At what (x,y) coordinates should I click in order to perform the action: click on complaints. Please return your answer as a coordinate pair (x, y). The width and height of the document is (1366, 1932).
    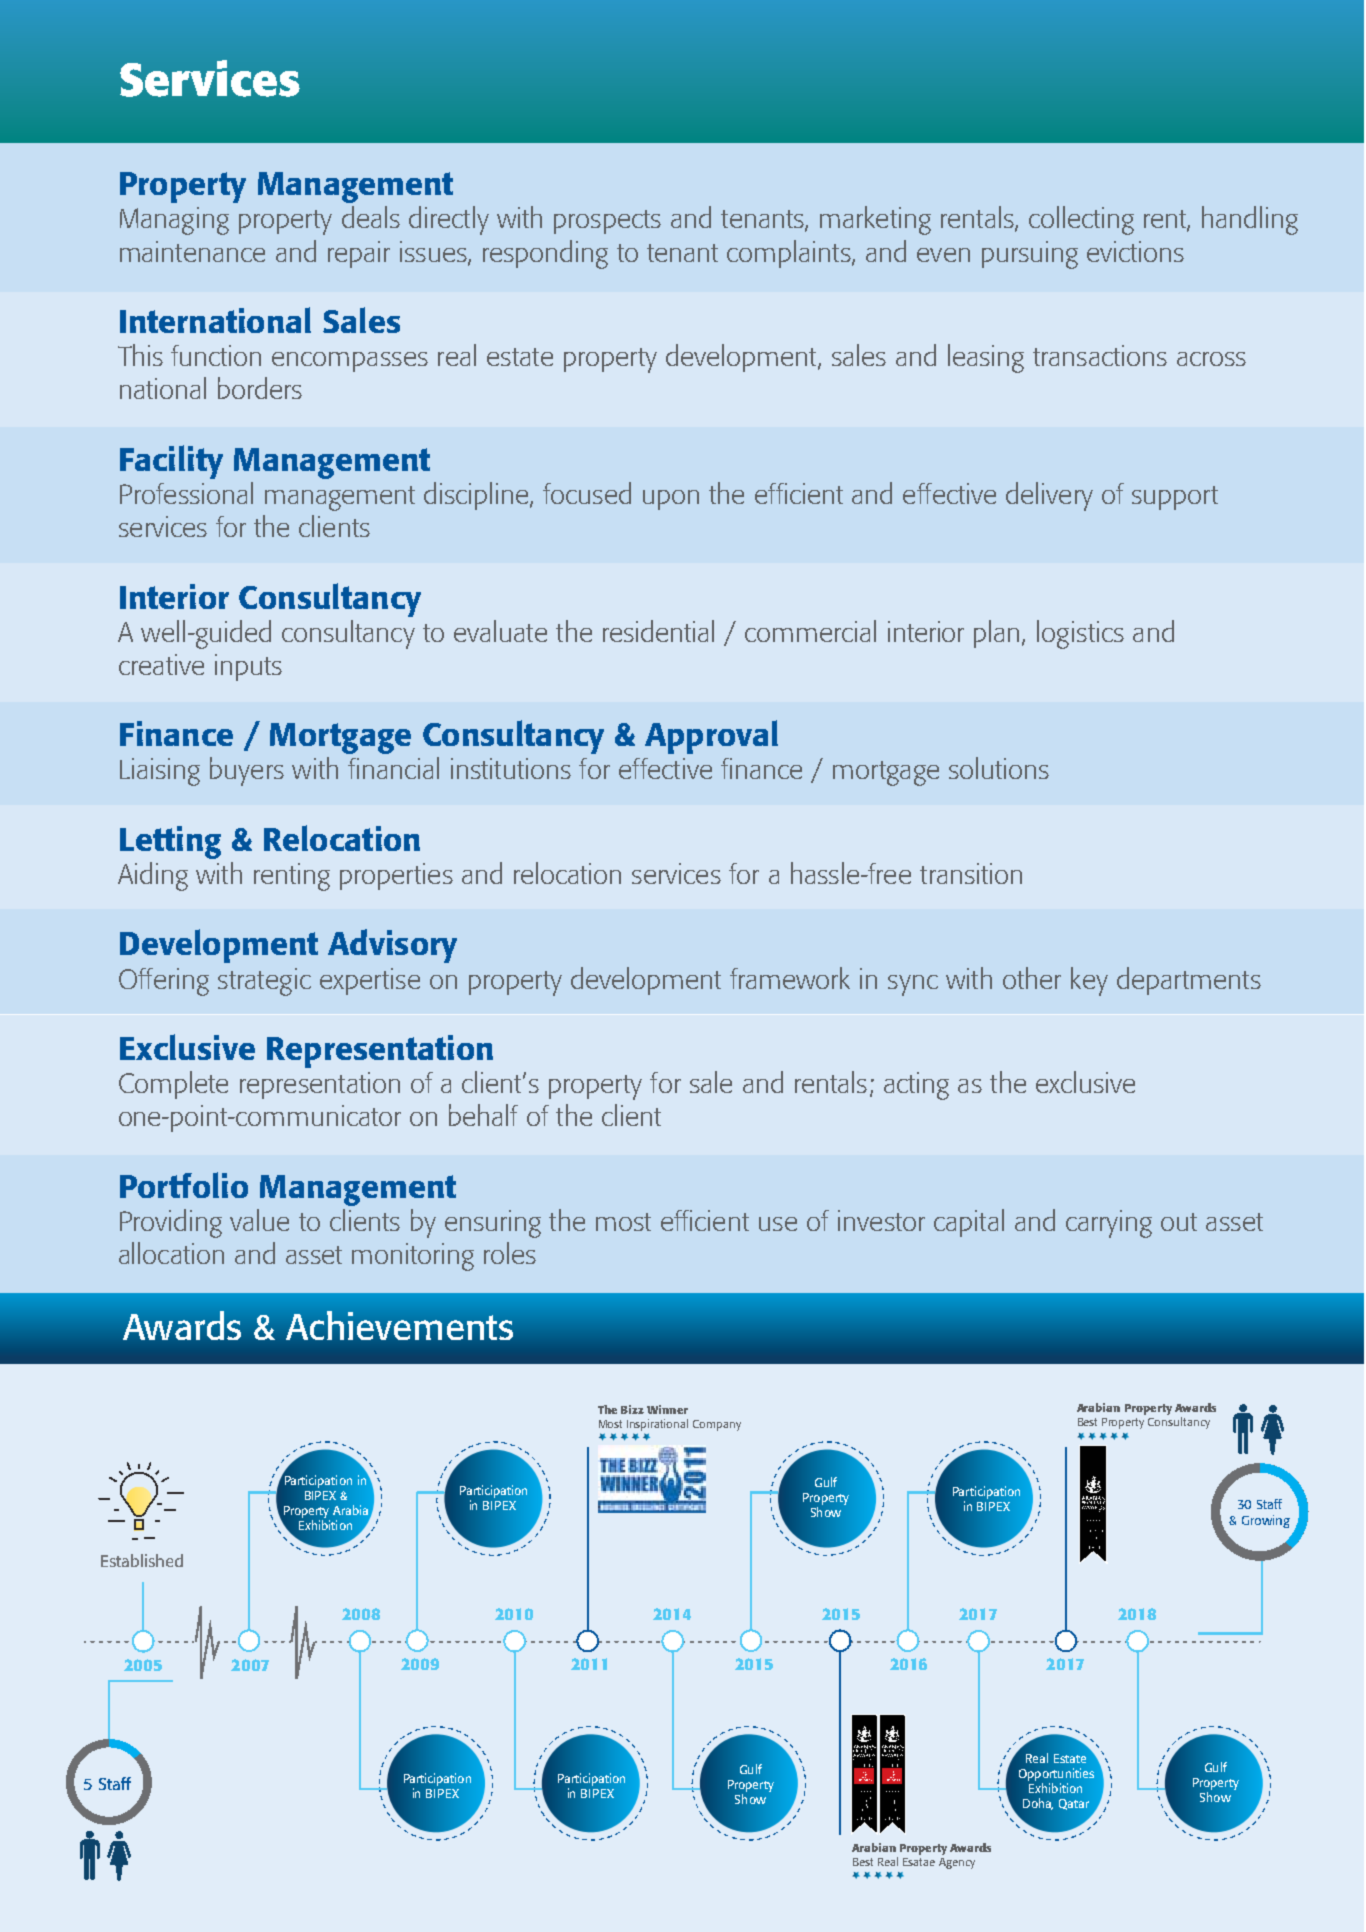
    Looking at the image, I should click on (790, 254).
